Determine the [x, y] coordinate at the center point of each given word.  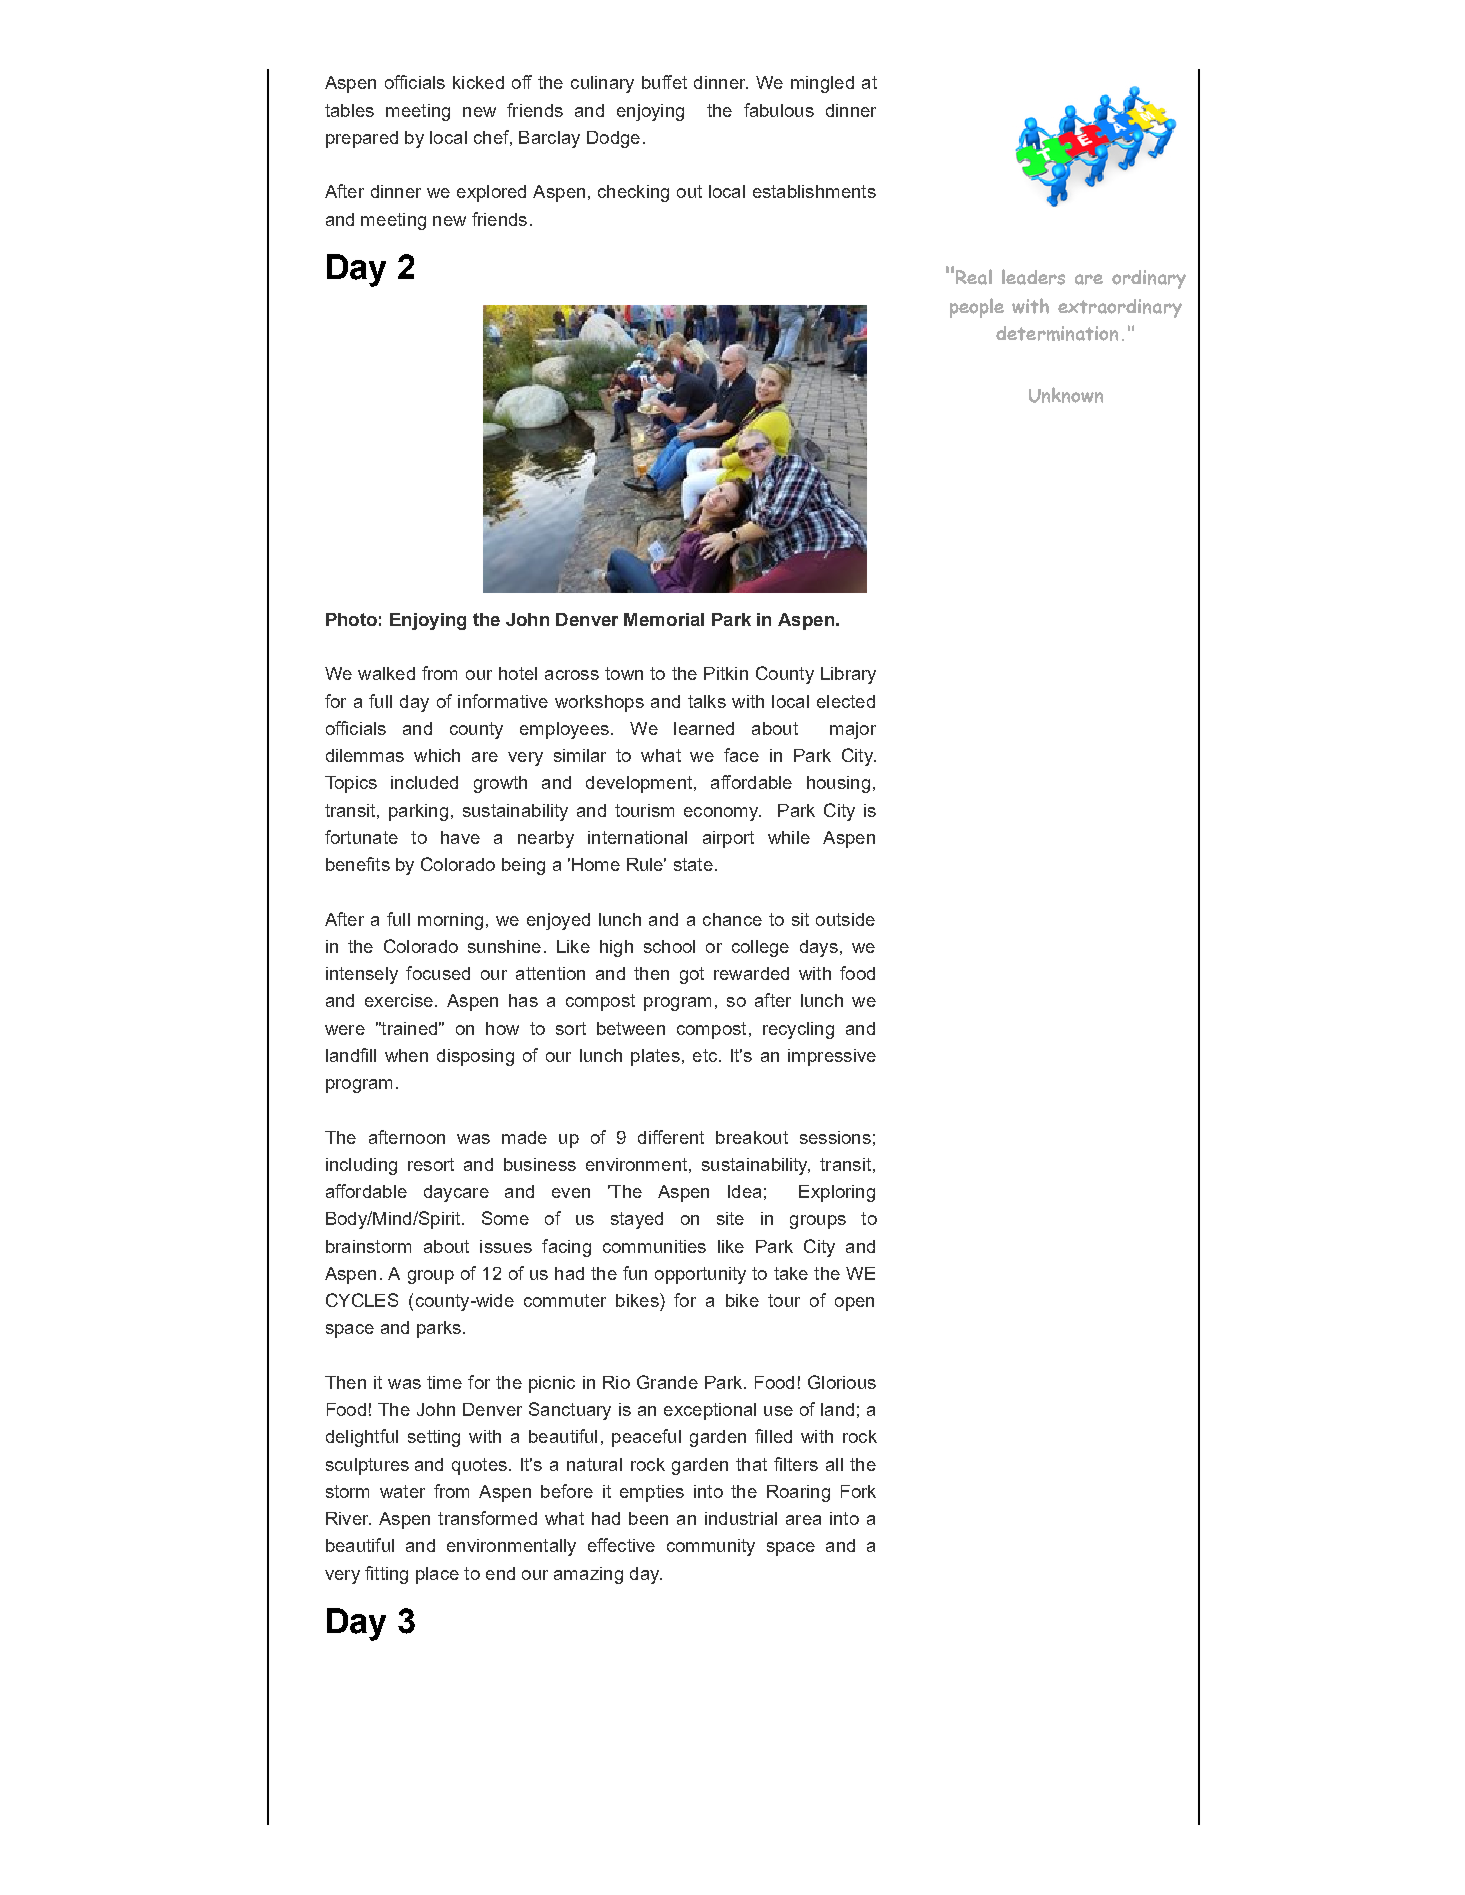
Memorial [664, 619]
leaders [1033, 277]
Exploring [837, 1193]
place [437, 1575]
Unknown [1066, 395]
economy [722, 814]
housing [838, 784]
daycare [456, 1193]
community [711, 1547]
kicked [478, 82]
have [460, 837]
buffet [664, 82]
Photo [351, 619]
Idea [744, 1191]
